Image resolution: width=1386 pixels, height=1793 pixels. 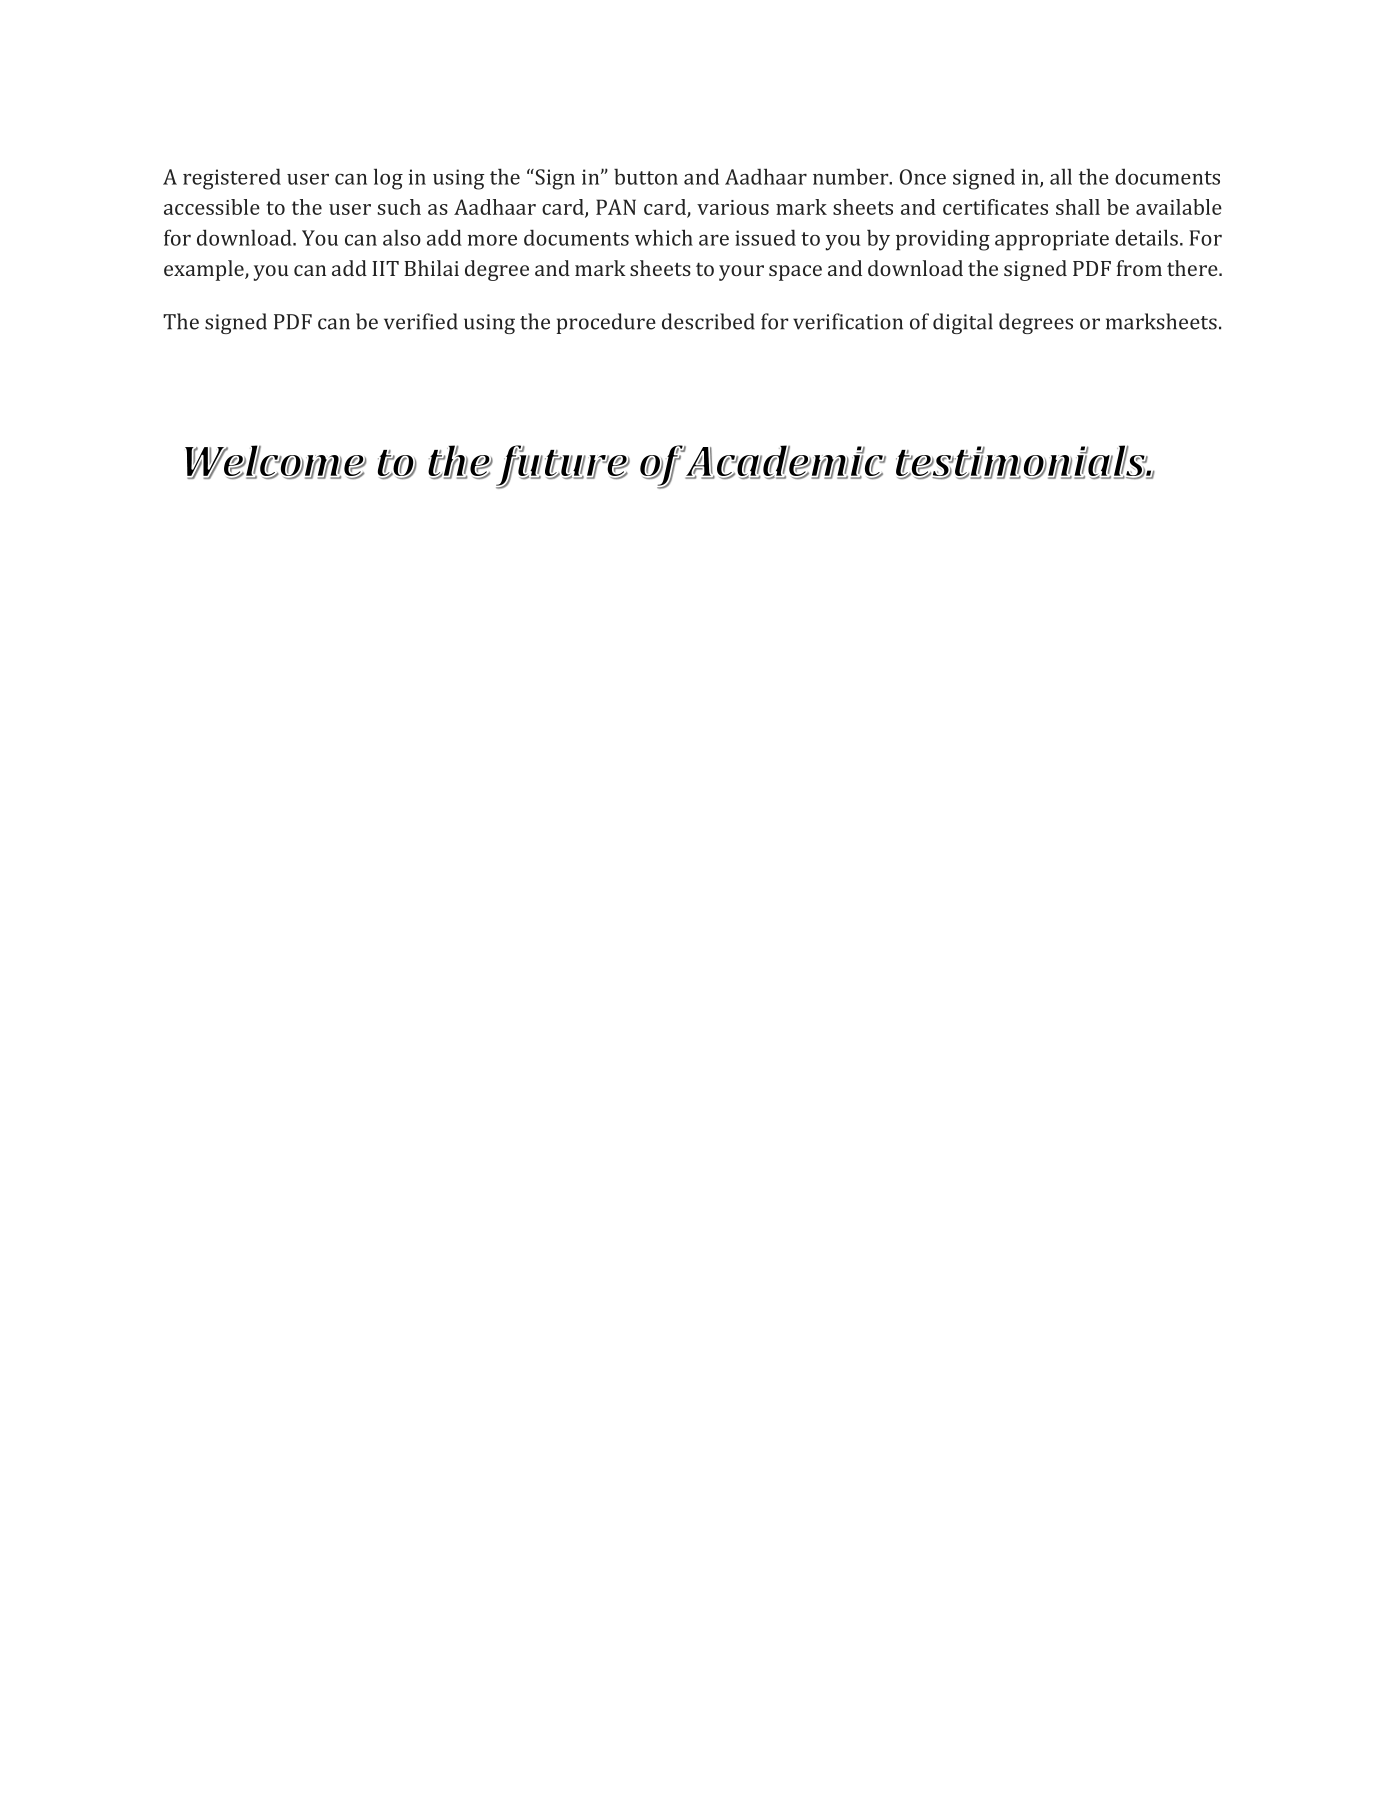 I want to click on various, so click(x=733, y=207).
